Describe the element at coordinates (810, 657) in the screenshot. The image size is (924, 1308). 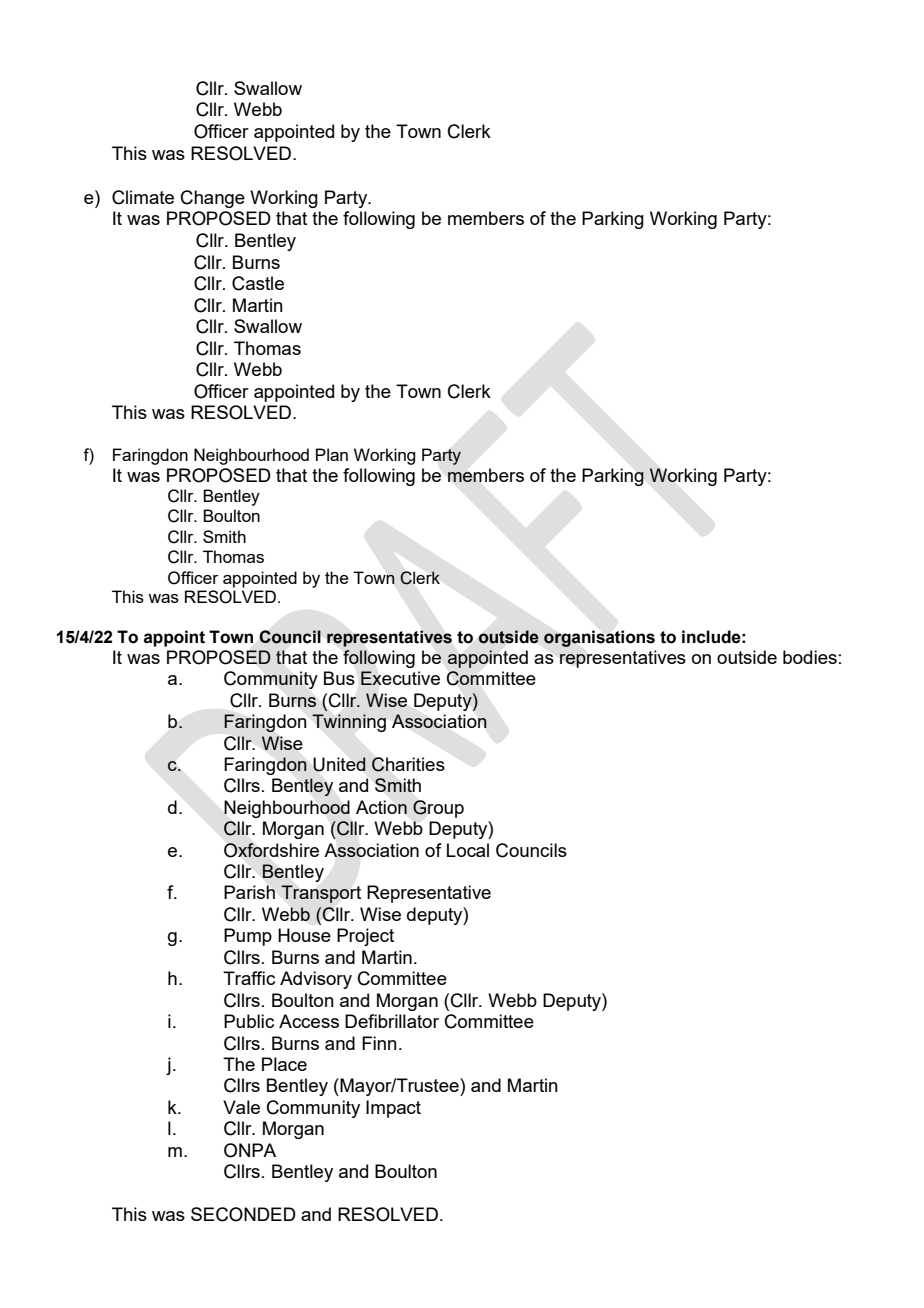
I see `bodies` at that location.
